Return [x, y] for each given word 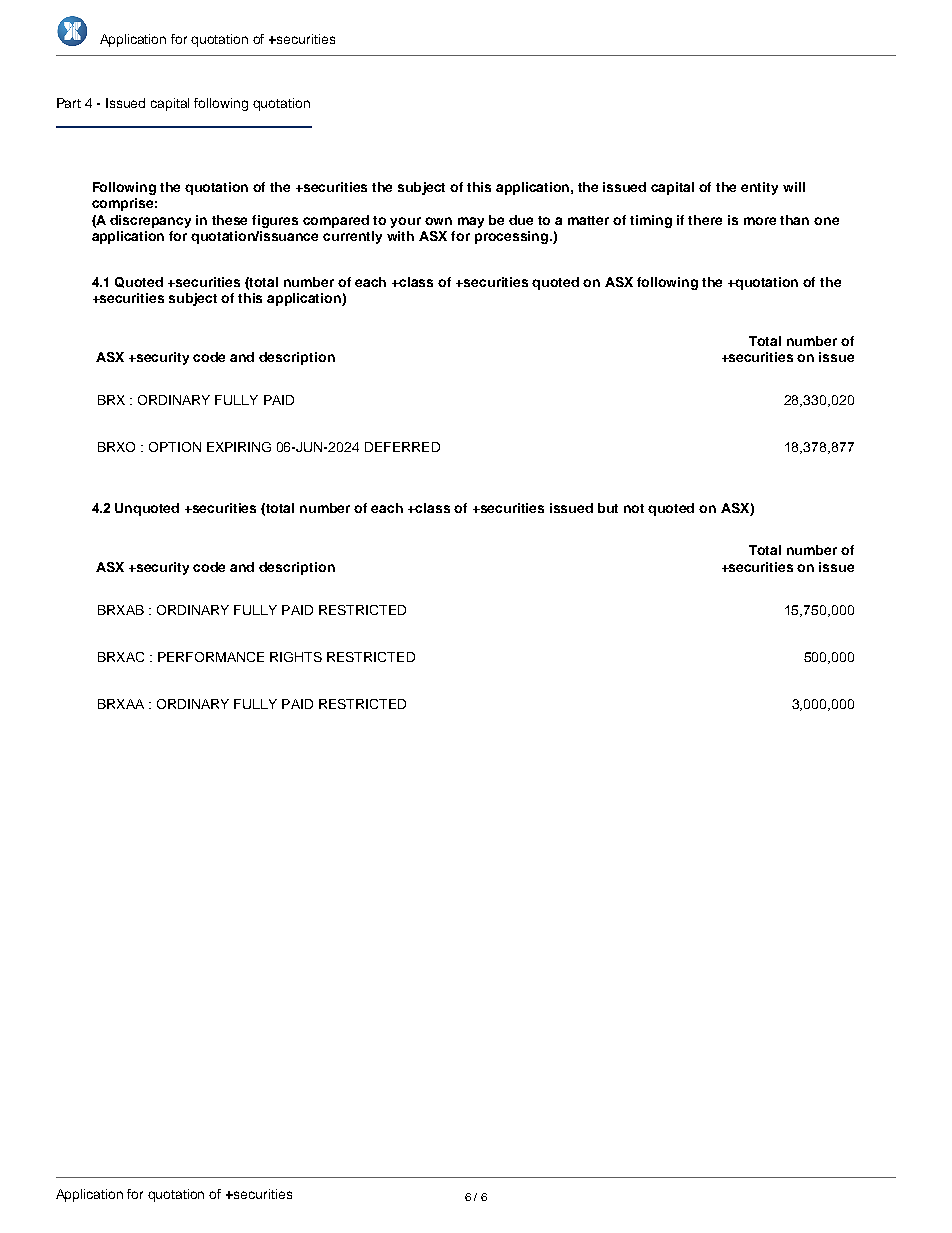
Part [69, 103]
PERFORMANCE [211, 657]
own [438, 221]
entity [759, 188]
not [634, 508]
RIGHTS [296, 657]
